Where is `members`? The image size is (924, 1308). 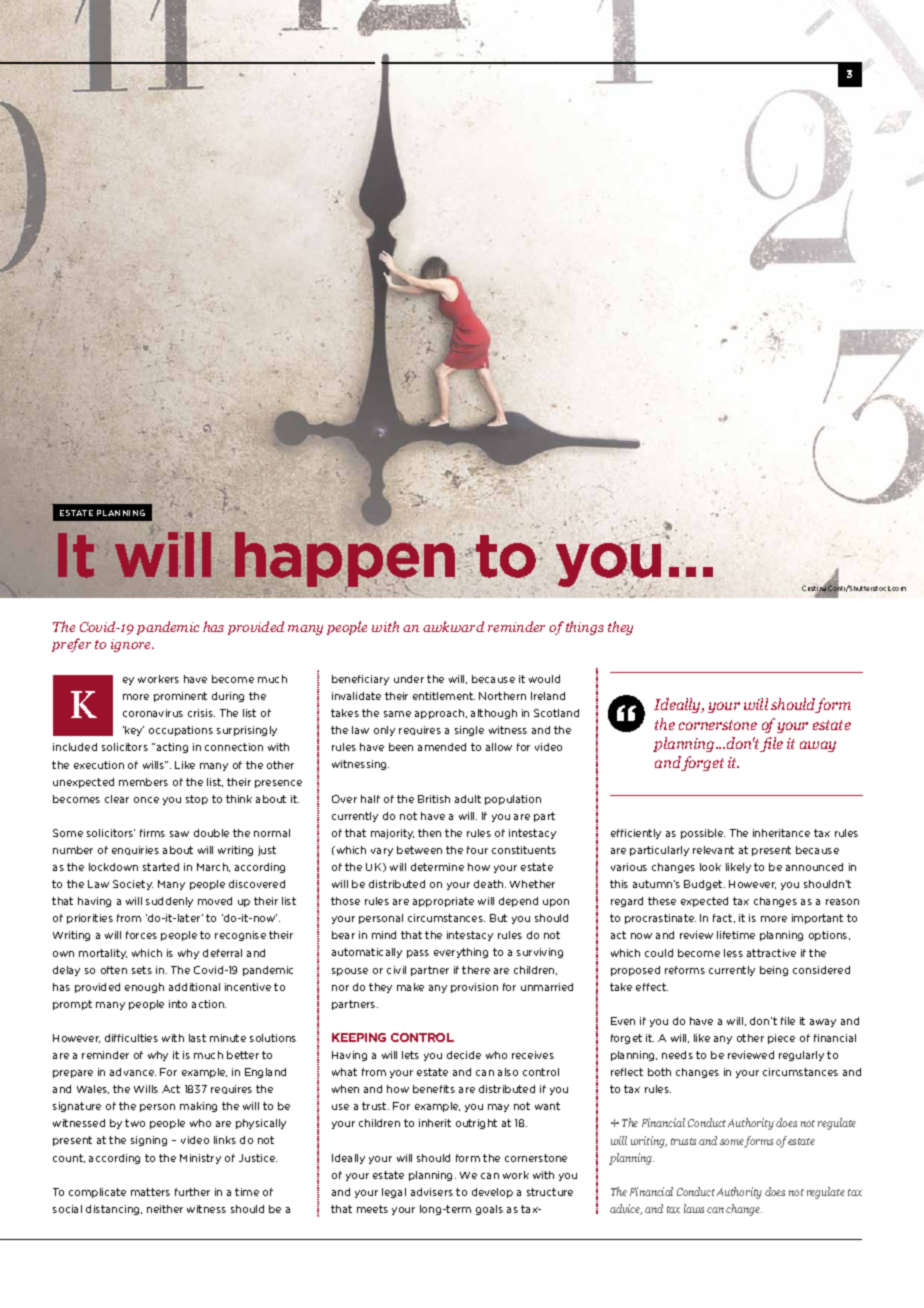 members is located at coordinates (143, 782).
